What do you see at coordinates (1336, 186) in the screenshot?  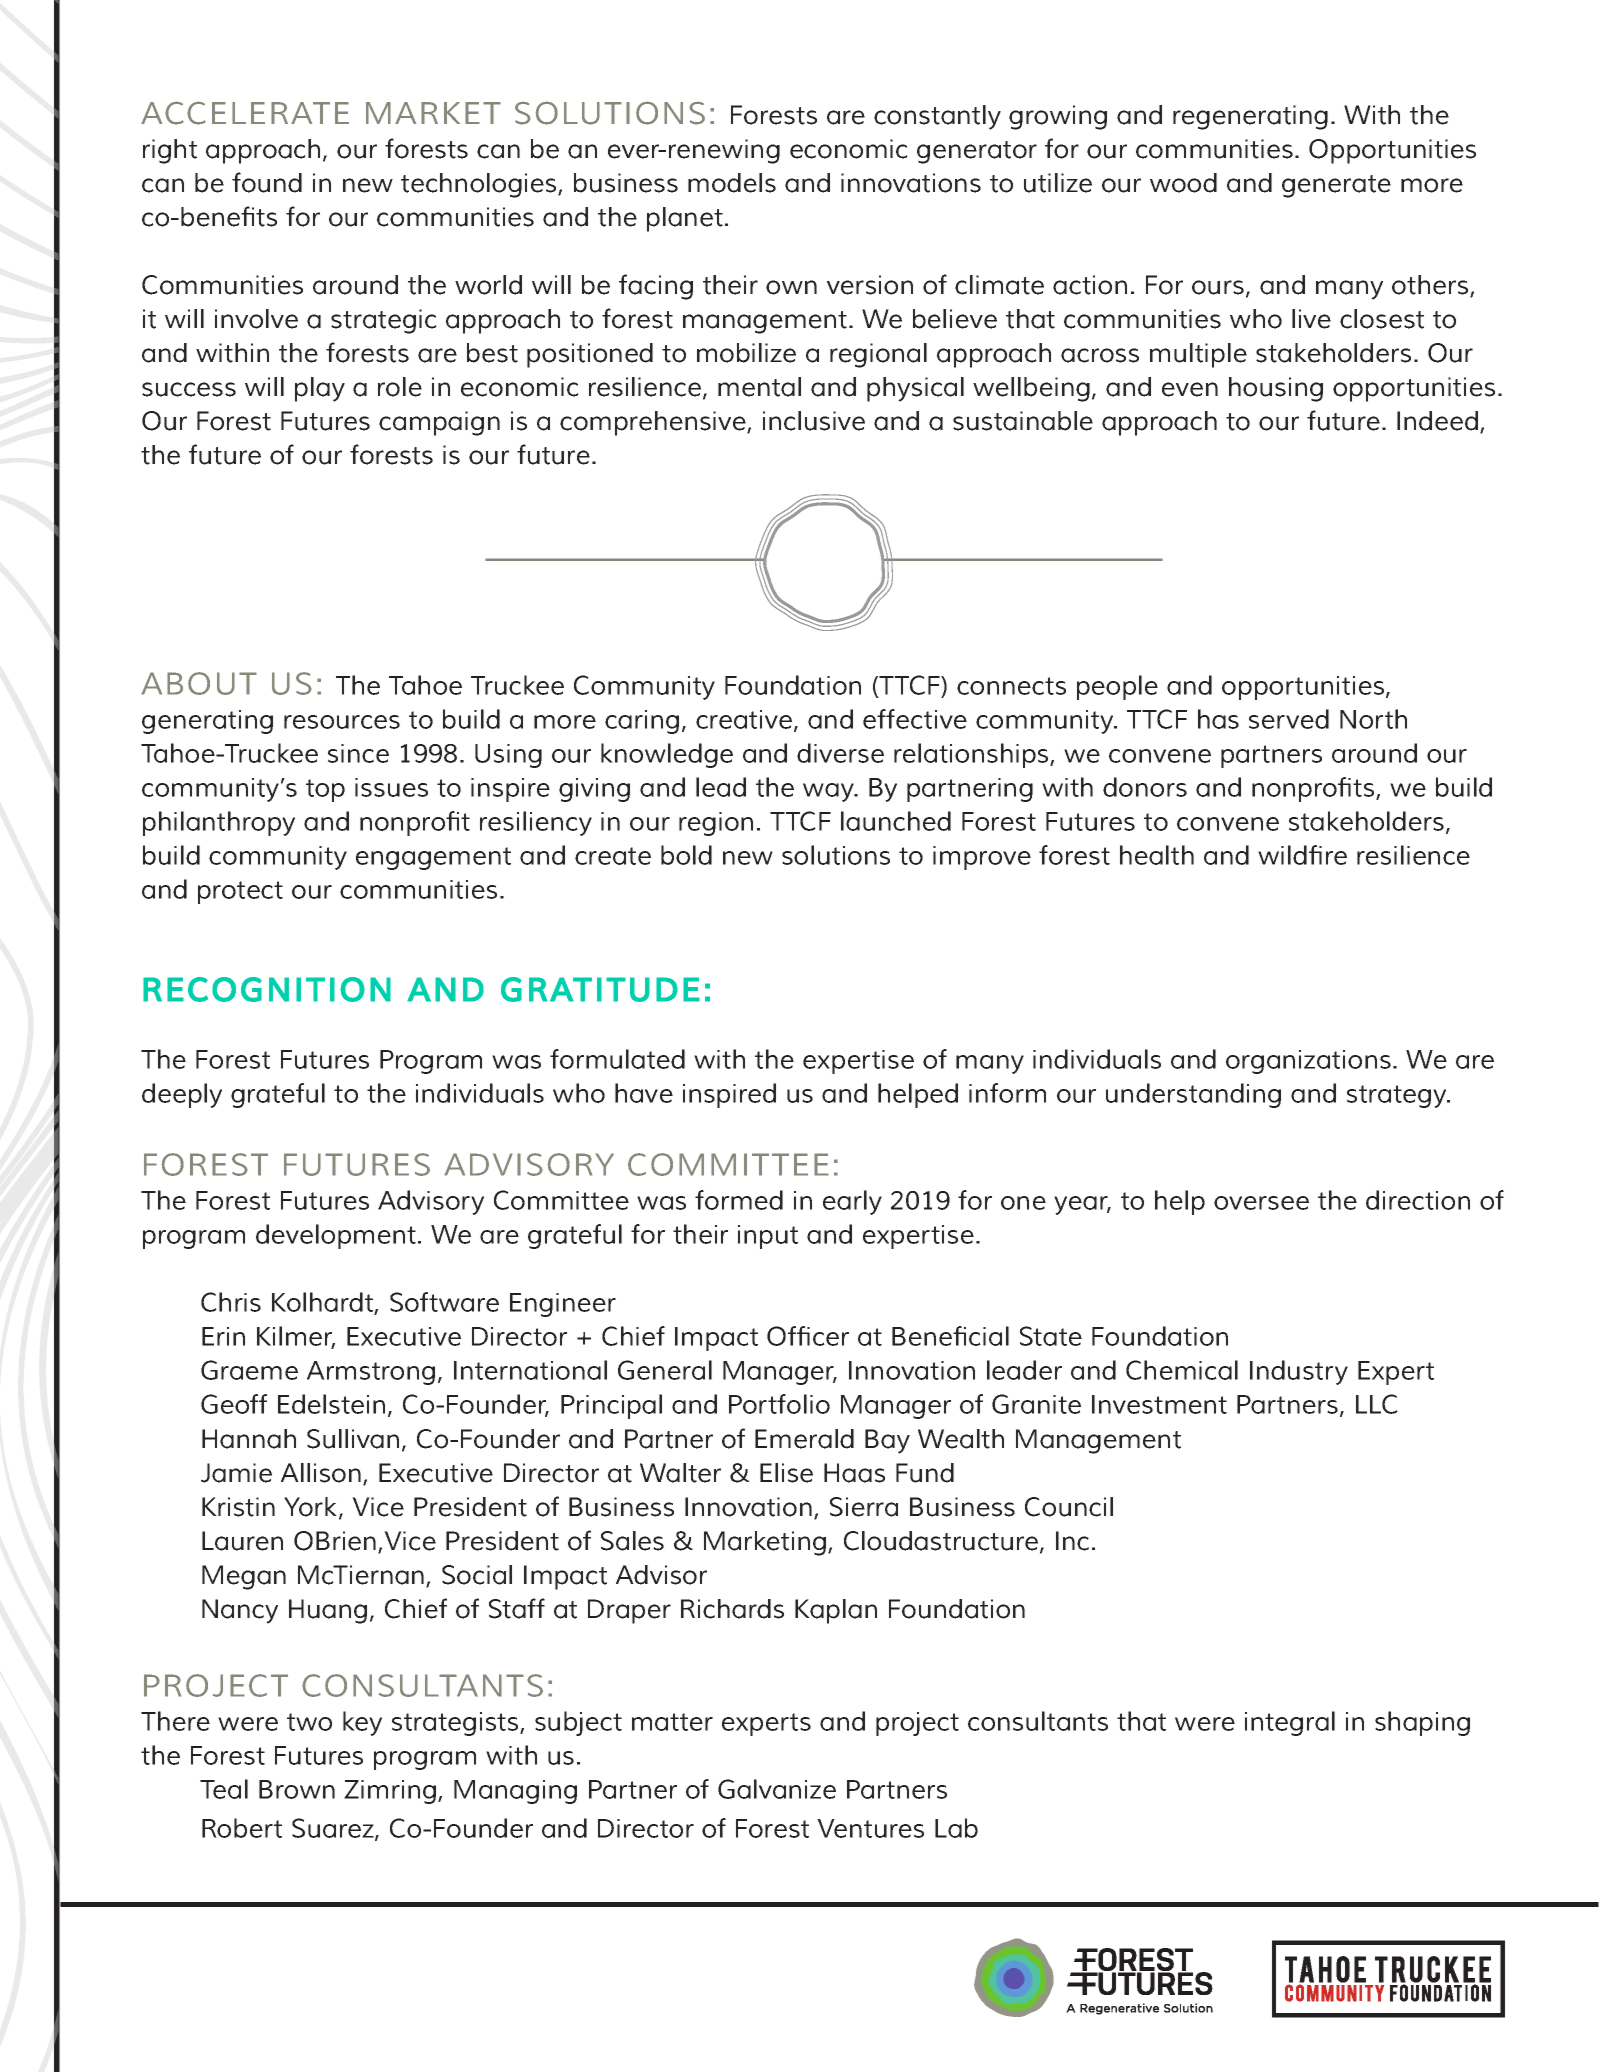 I see `generate` at bounding box center [1336, 186].
